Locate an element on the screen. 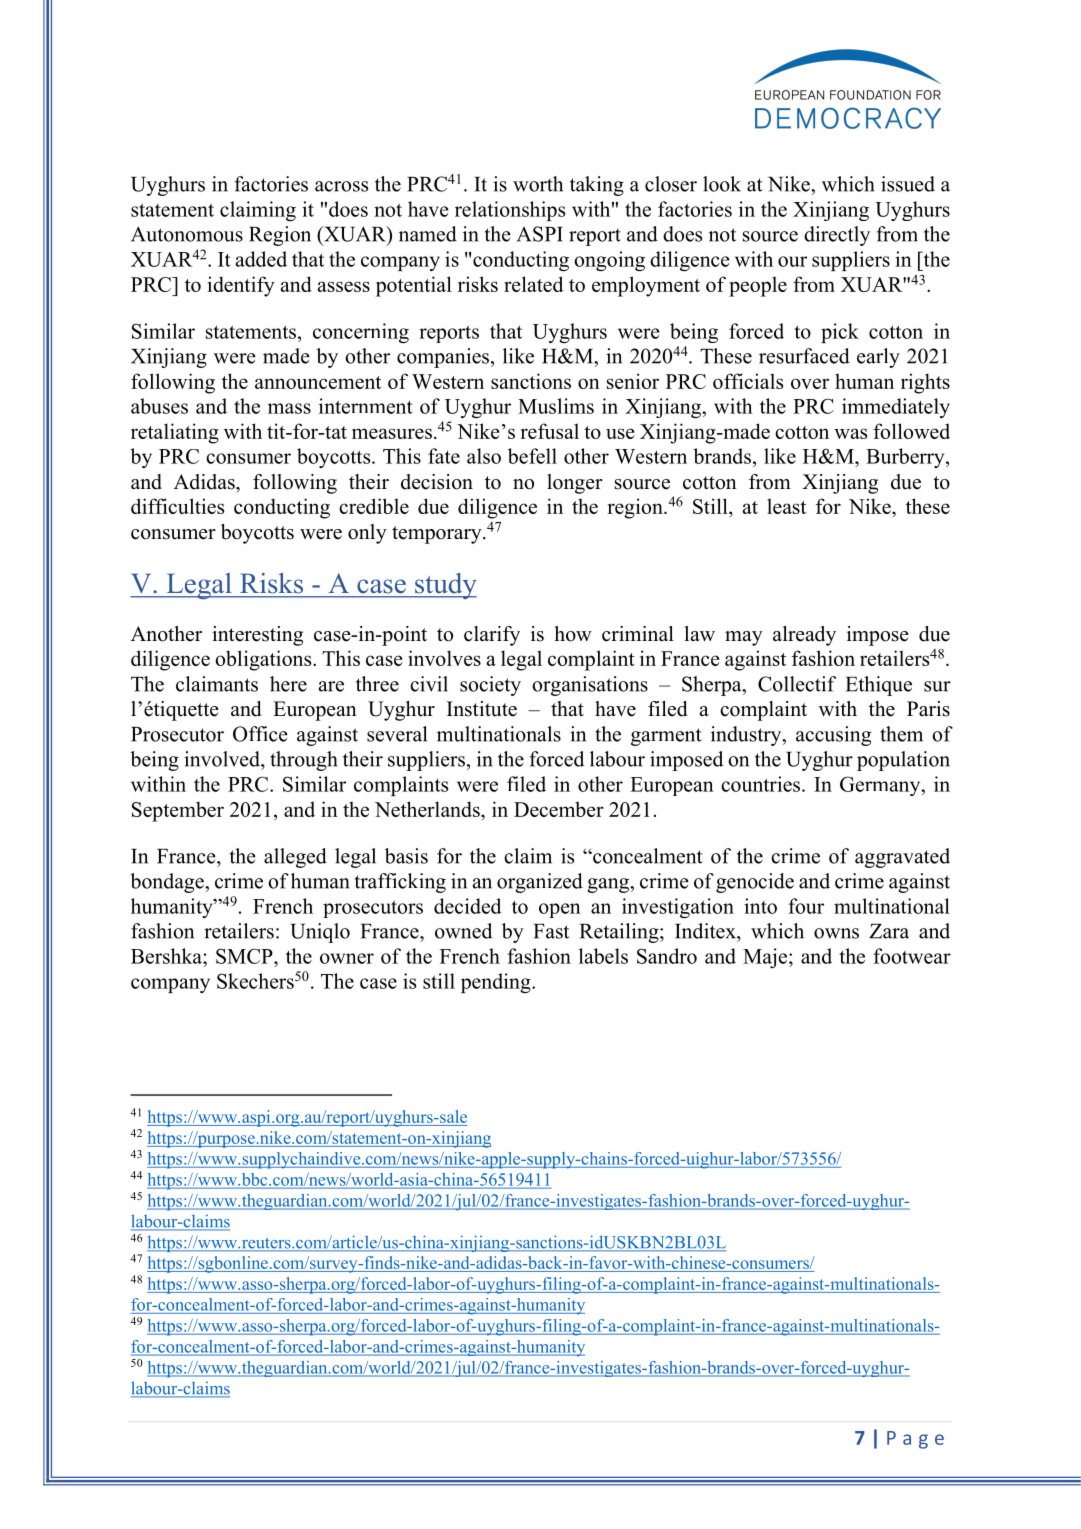 The width and height of the screenshot is (1081, 1529). footwear is located at coordinates (912, 956).
